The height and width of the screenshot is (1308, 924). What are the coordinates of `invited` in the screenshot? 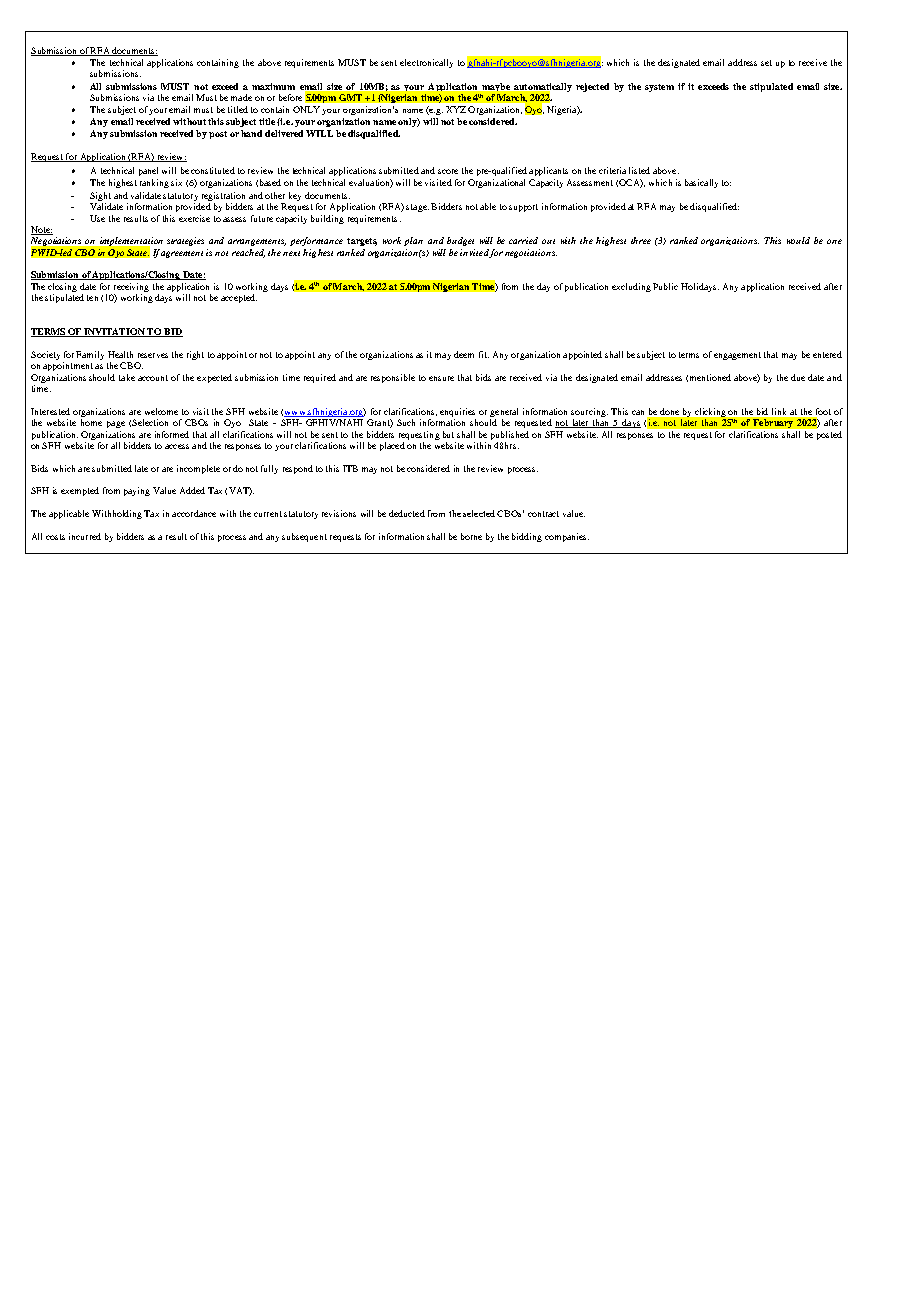 It's located at (475, 253).
